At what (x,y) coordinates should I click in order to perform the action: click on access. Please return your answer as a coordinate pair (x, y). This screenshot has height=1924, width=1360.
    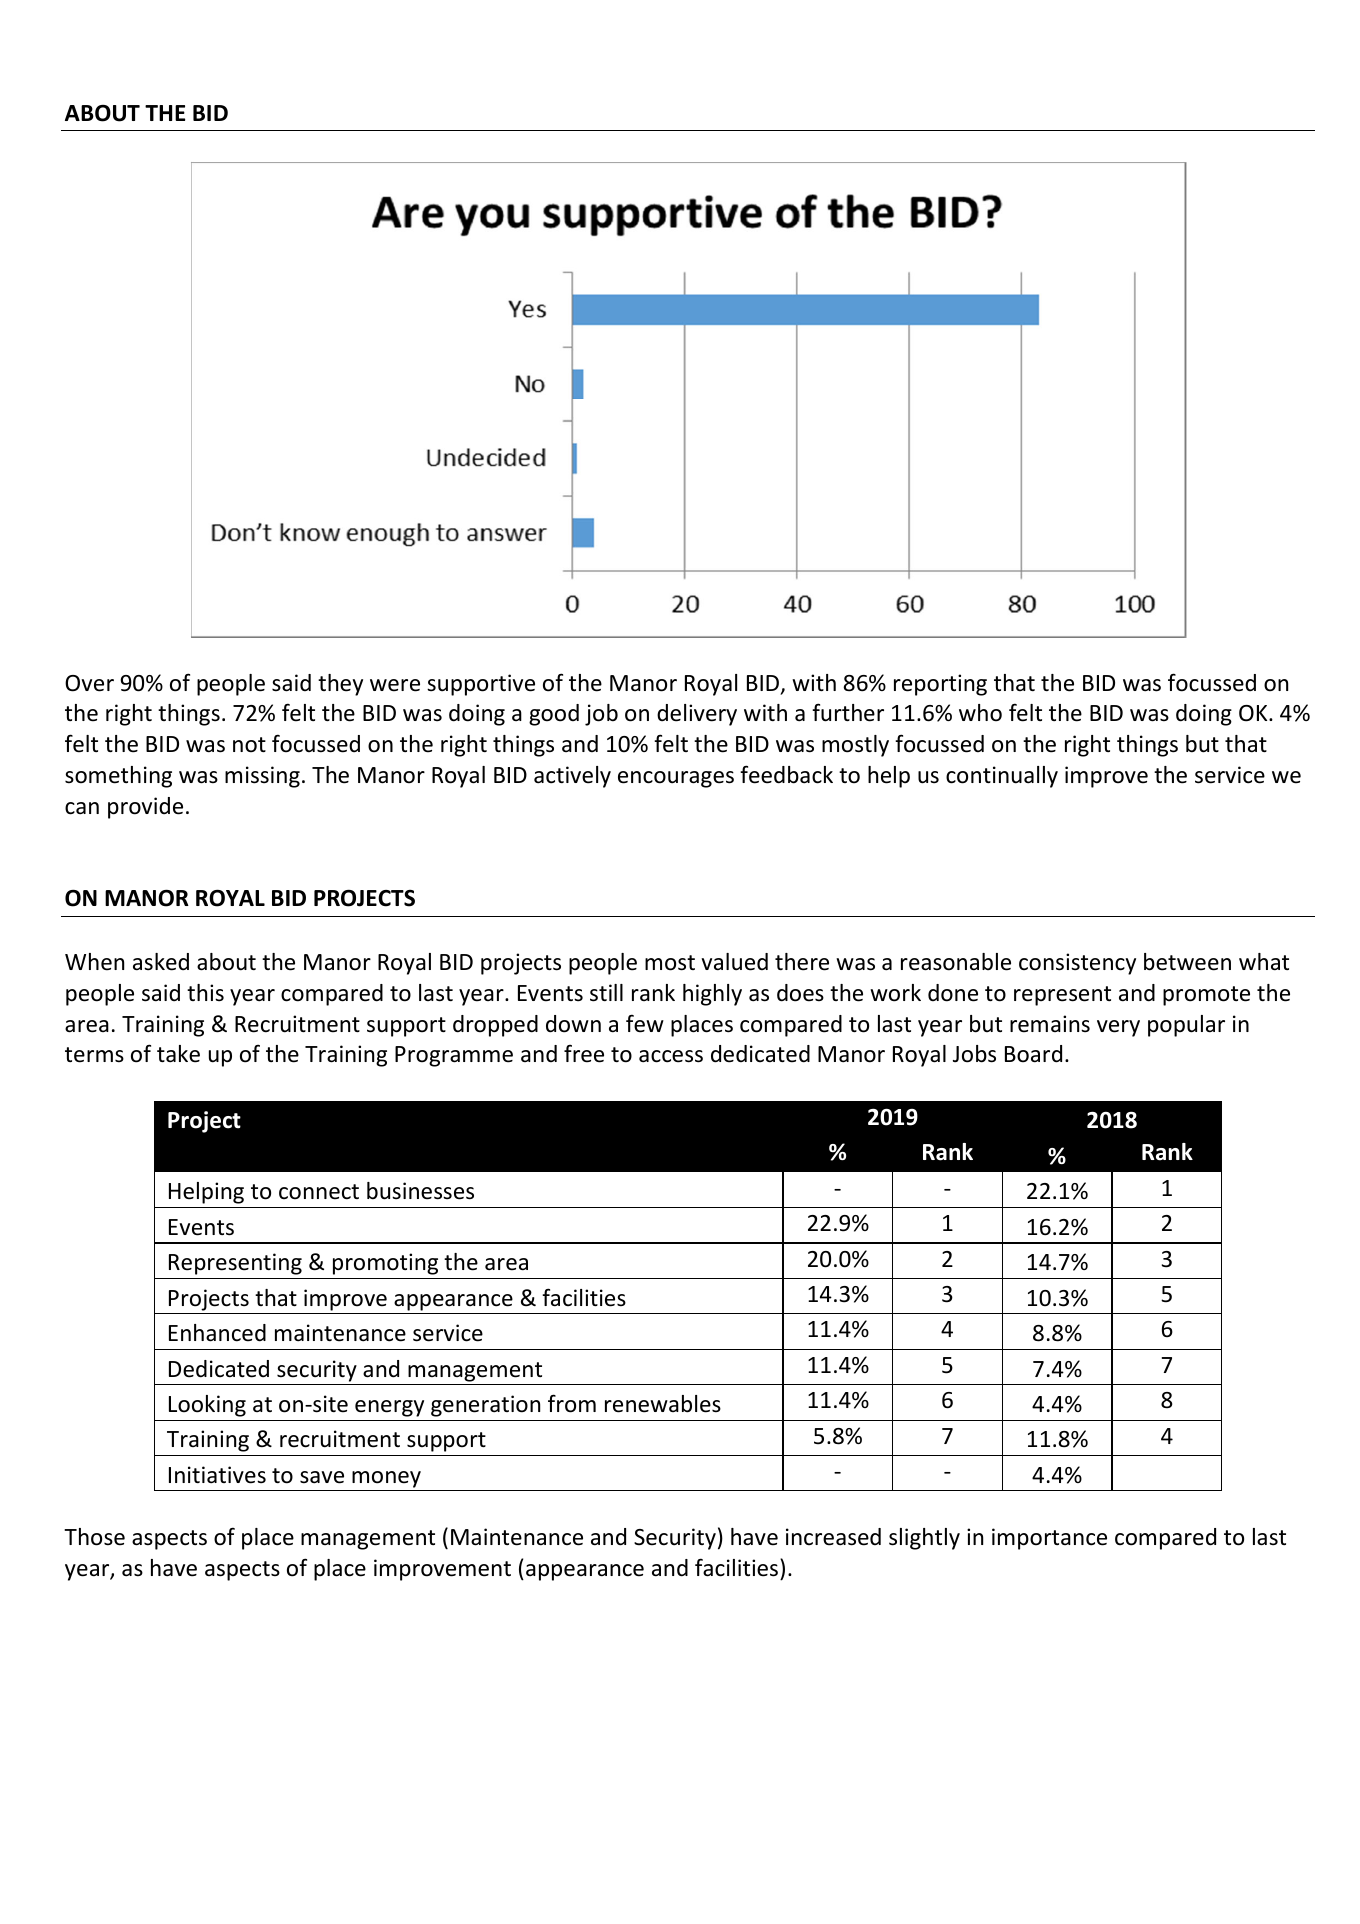
    Looking at the image, I should click on (671, 1056).
